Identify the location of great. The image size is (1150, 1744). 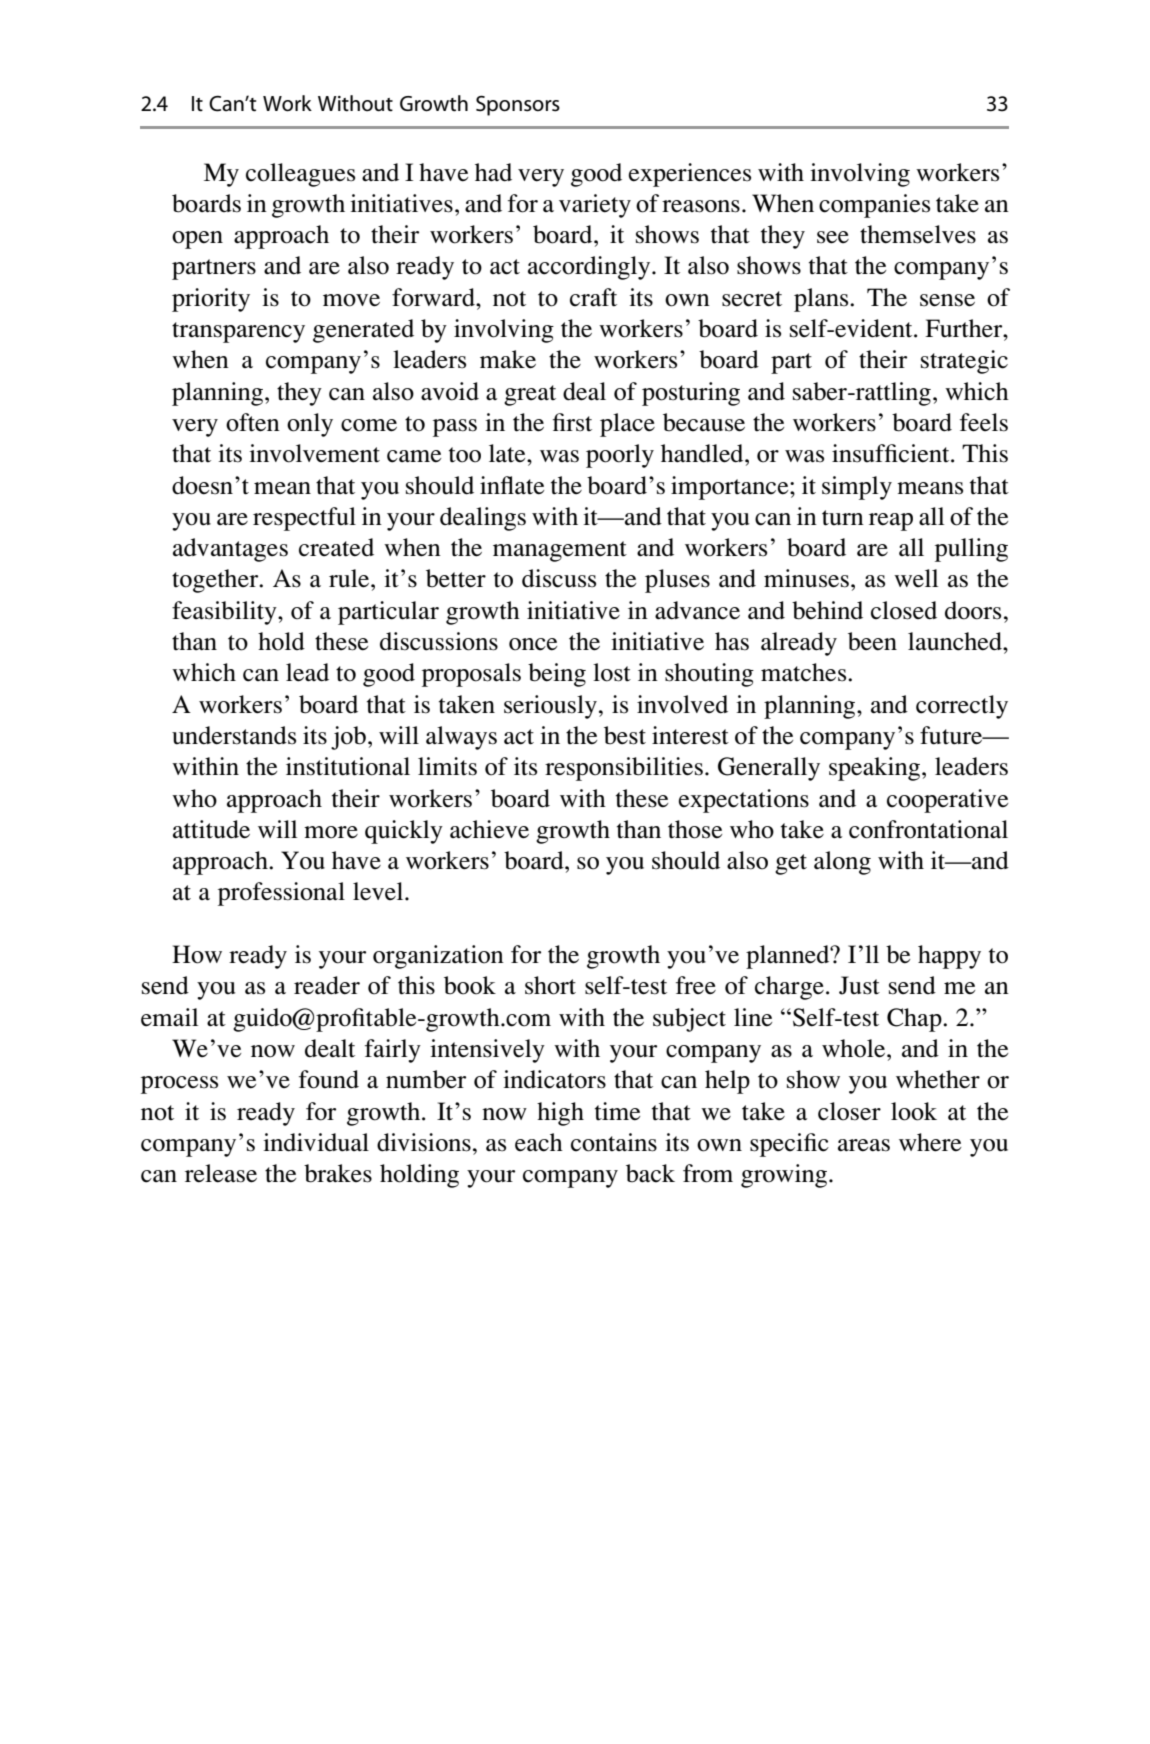
(530, 395).
